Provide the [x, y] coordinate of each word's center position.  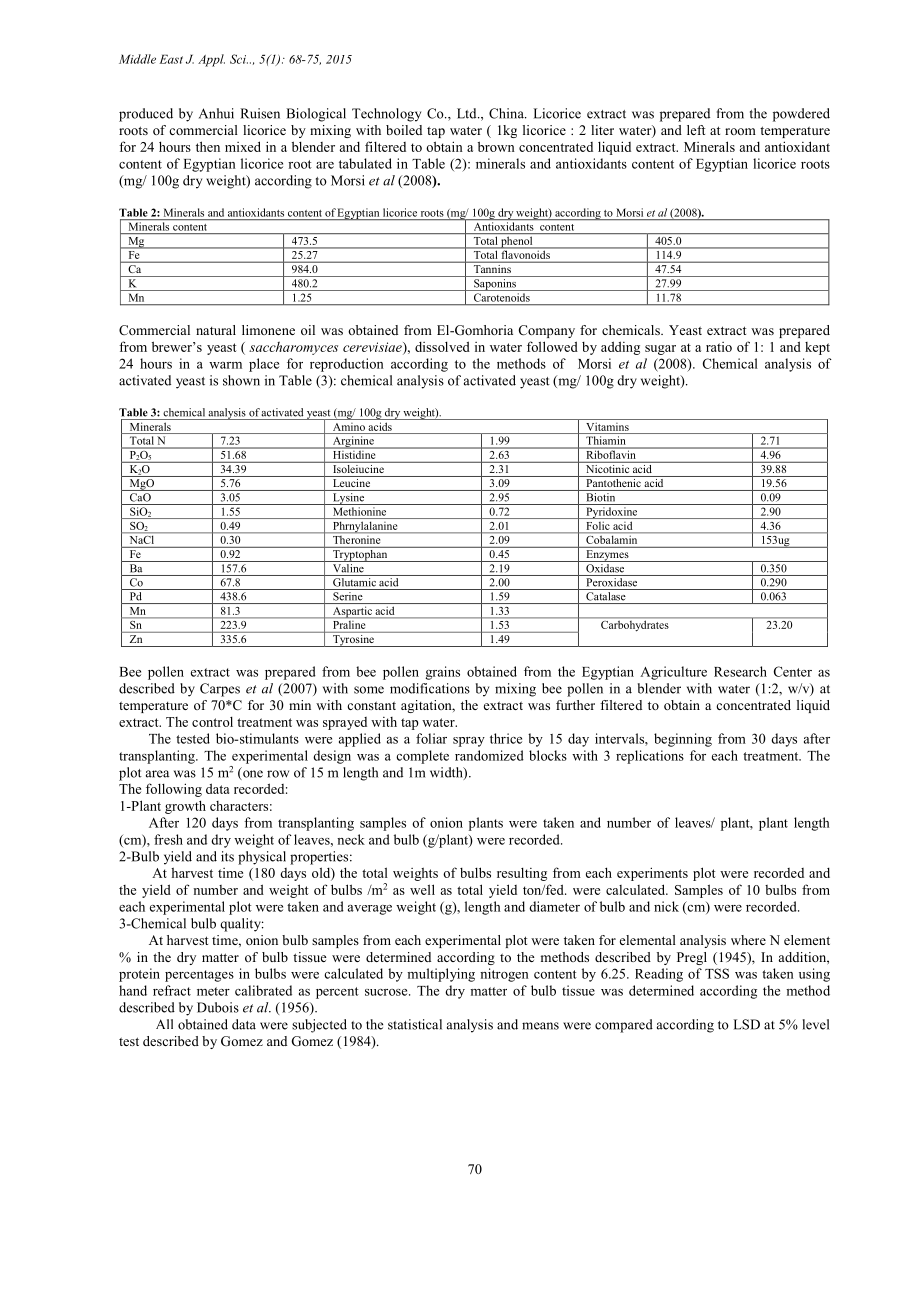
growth [185, 807]
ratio [719, 347]
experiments [652, 874]
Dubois [218, 1007]
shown [241, 380]
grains [443, 673]
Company [547, 331]
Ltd [468, 113]
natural [216, 330]
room [740, 131]
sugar [660, 350]
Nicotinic [607, 467]
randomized [489, 755]
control [212, 722]
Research [740, 671]
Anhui [216, 113]
